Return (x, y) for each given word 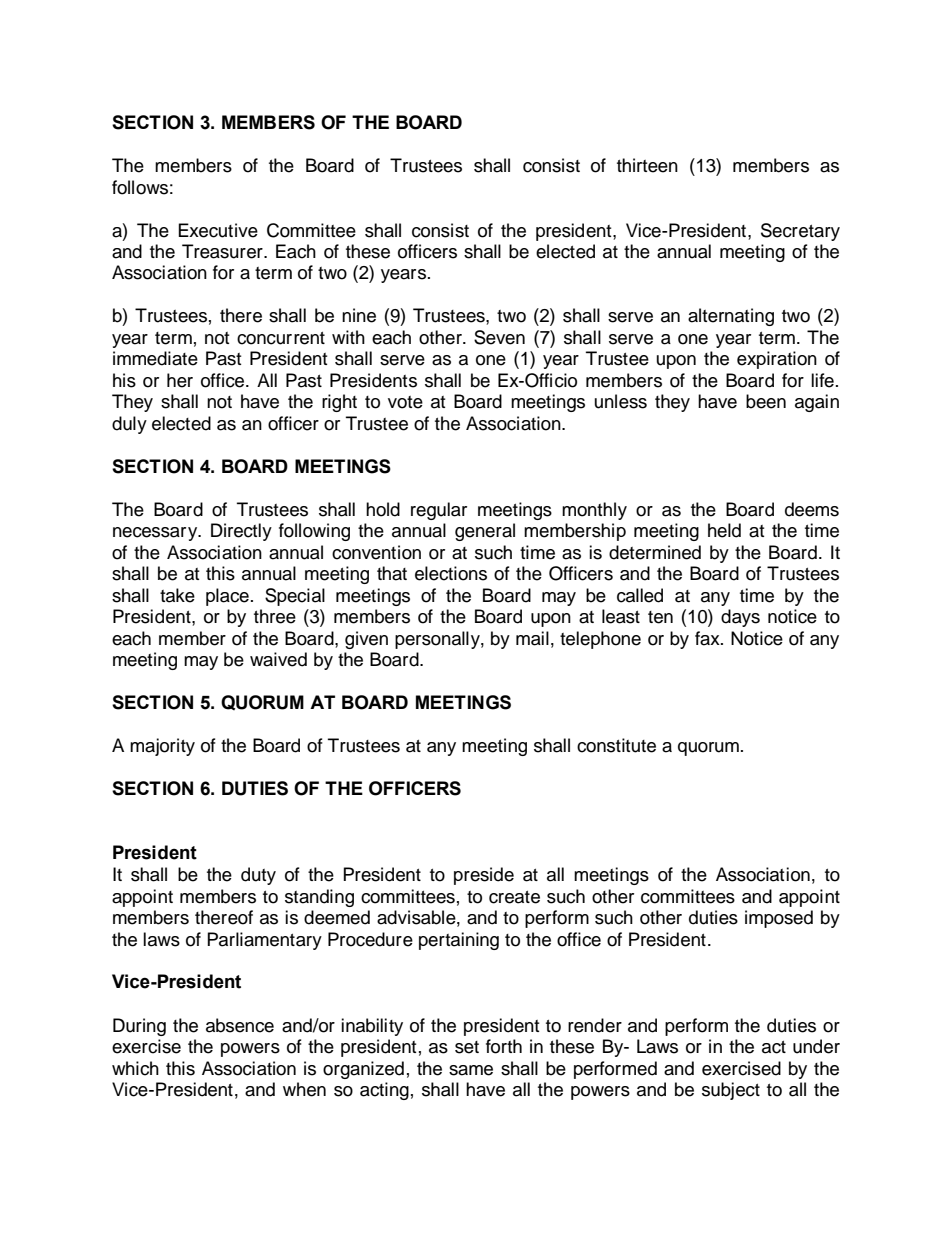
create (514, 897)
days (740, 618)
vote (405, 402)
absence (240, 1025)
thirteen (647, 165)
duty (258, 876)
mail (532, 638)
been (766, 401)
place (227, 597)
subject (731, 1091)
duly (129, 425)
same (471, 1070)
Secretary (800, 232)
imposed (779, 919)
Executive (218, 230)
